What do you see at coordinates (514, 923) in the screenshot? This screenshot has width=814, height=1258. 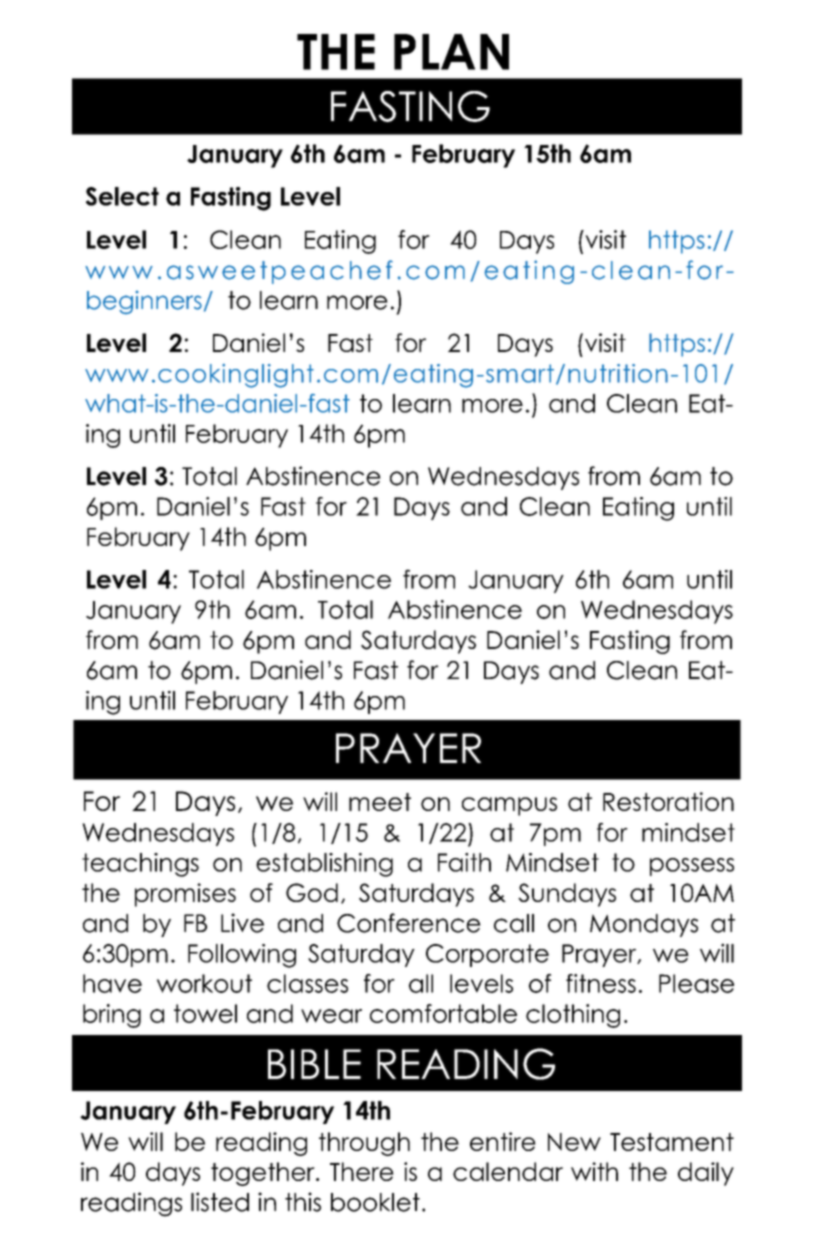 I see `call` at bounding box center [514, 923].
